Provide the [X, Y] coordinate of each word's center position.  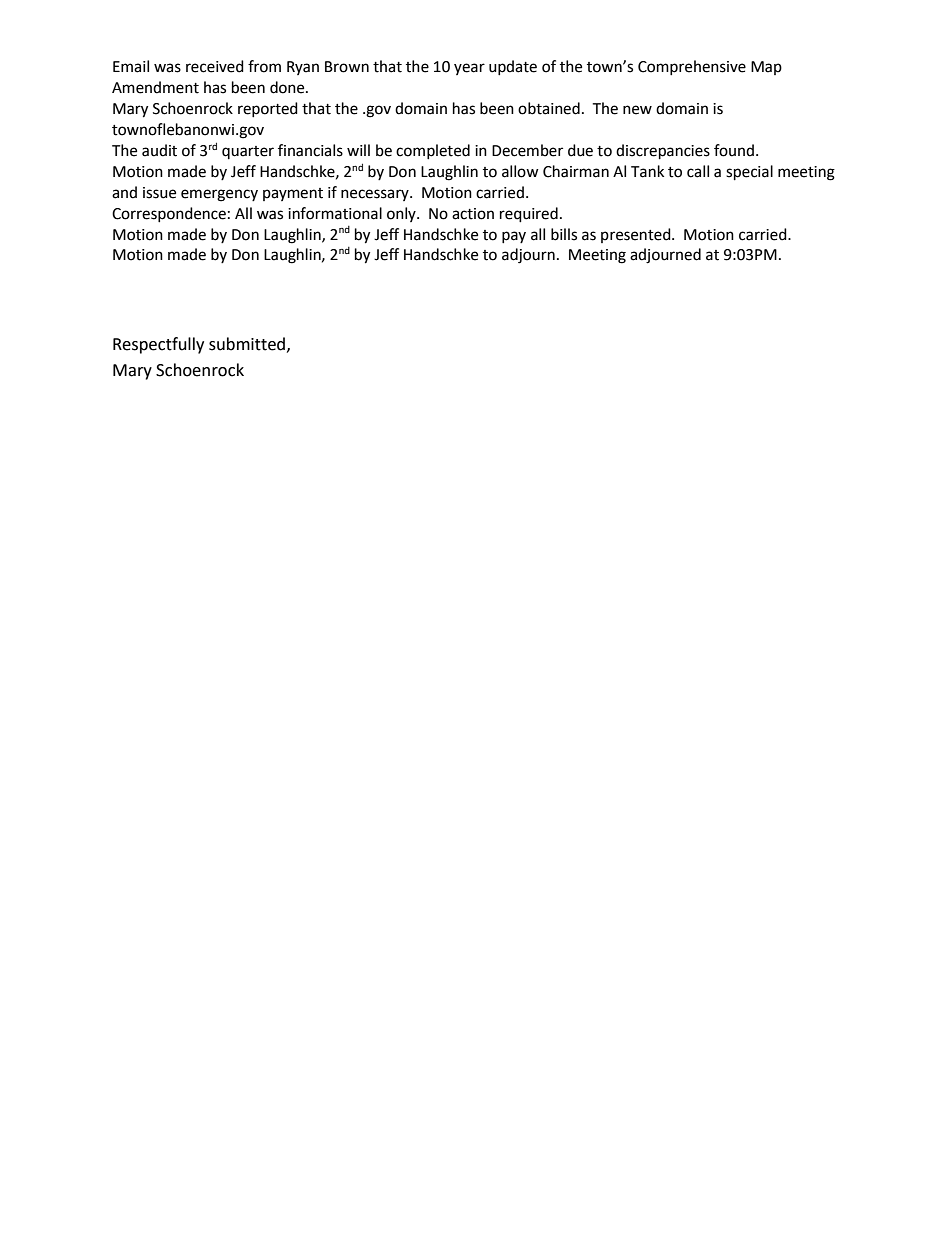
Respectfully [158, 345]
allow [520, 171]
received [215, 66]
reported [268, 109]
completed [433, 151]
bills [564, 234]
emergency [219, 195]
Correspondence [169, 214]
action [473, 214]
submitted [247, 344]
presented [637, 235]
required [529, 215]
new [637, 110]
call [698, 171]
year [469, 69]
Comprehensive [692, 67]
